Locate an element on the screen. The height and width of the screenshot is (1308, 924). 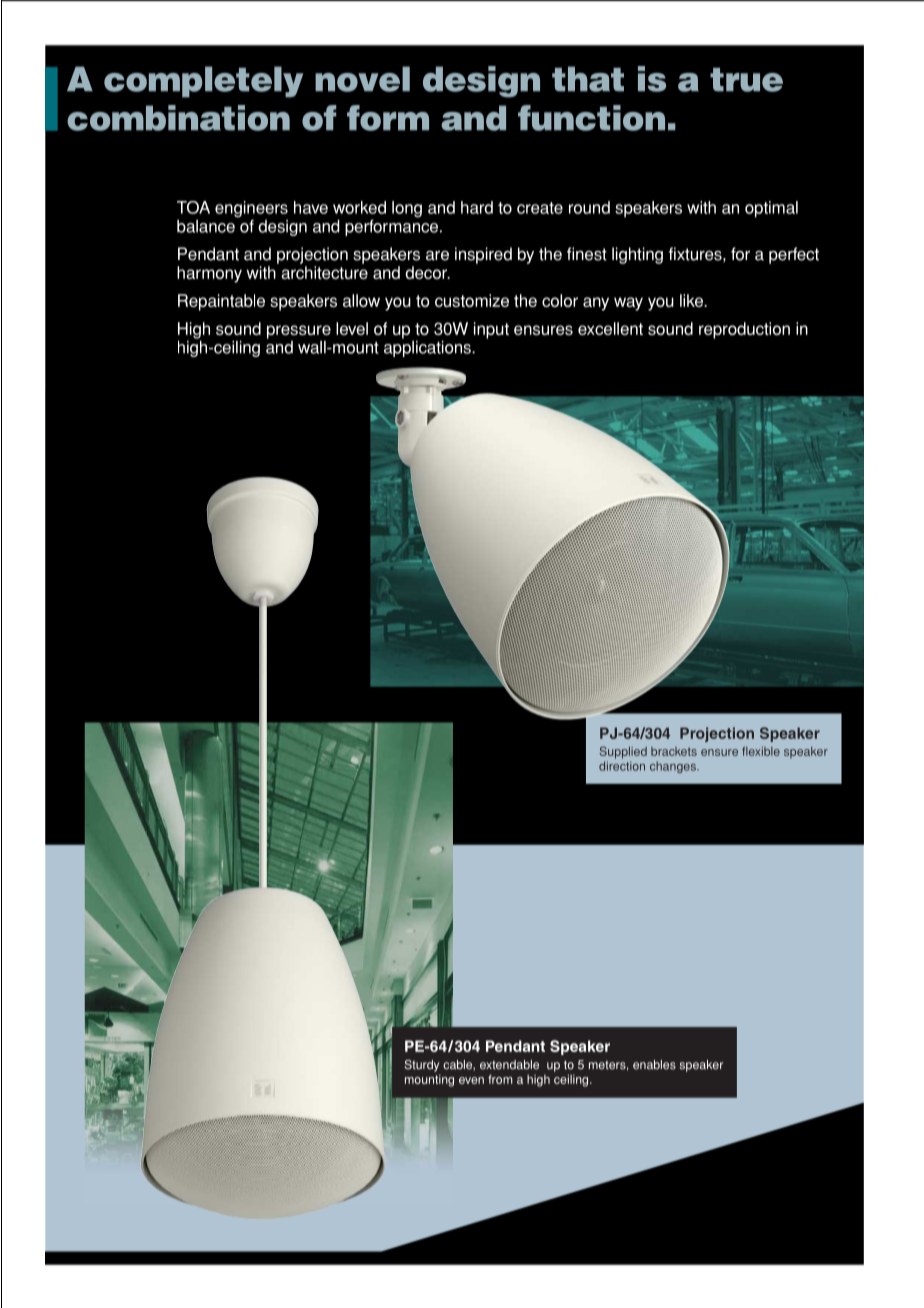
input is located at coordinates (491, 330).
